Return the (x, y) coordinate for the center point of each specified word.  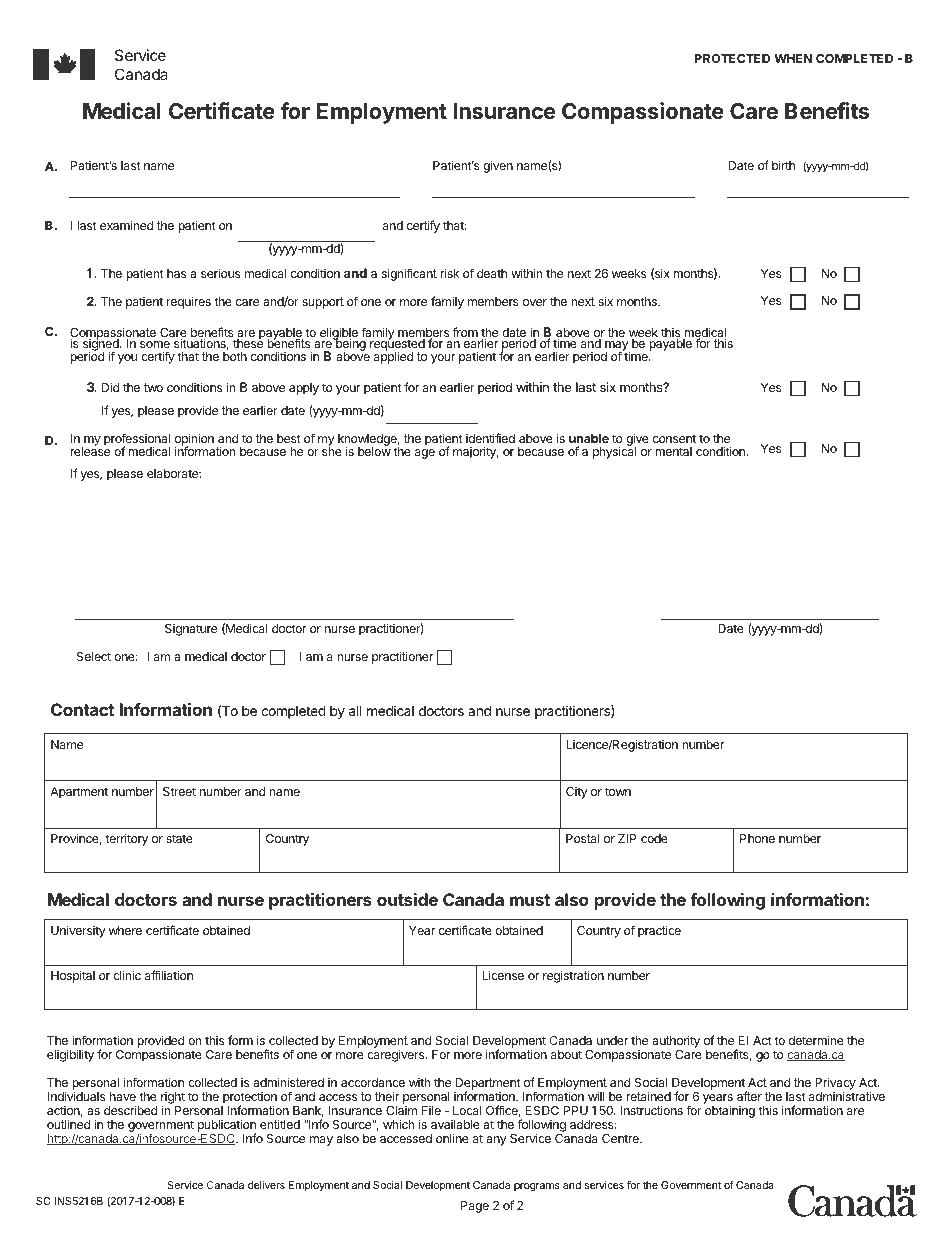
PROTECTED (732, 58)
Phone (757, 838)
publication (227, 1127)
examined (126, 225)
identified (490, 438)
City (577, 793)
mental (673, 451)
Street (179, 791)
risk (449, 273)
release (90, 450)
